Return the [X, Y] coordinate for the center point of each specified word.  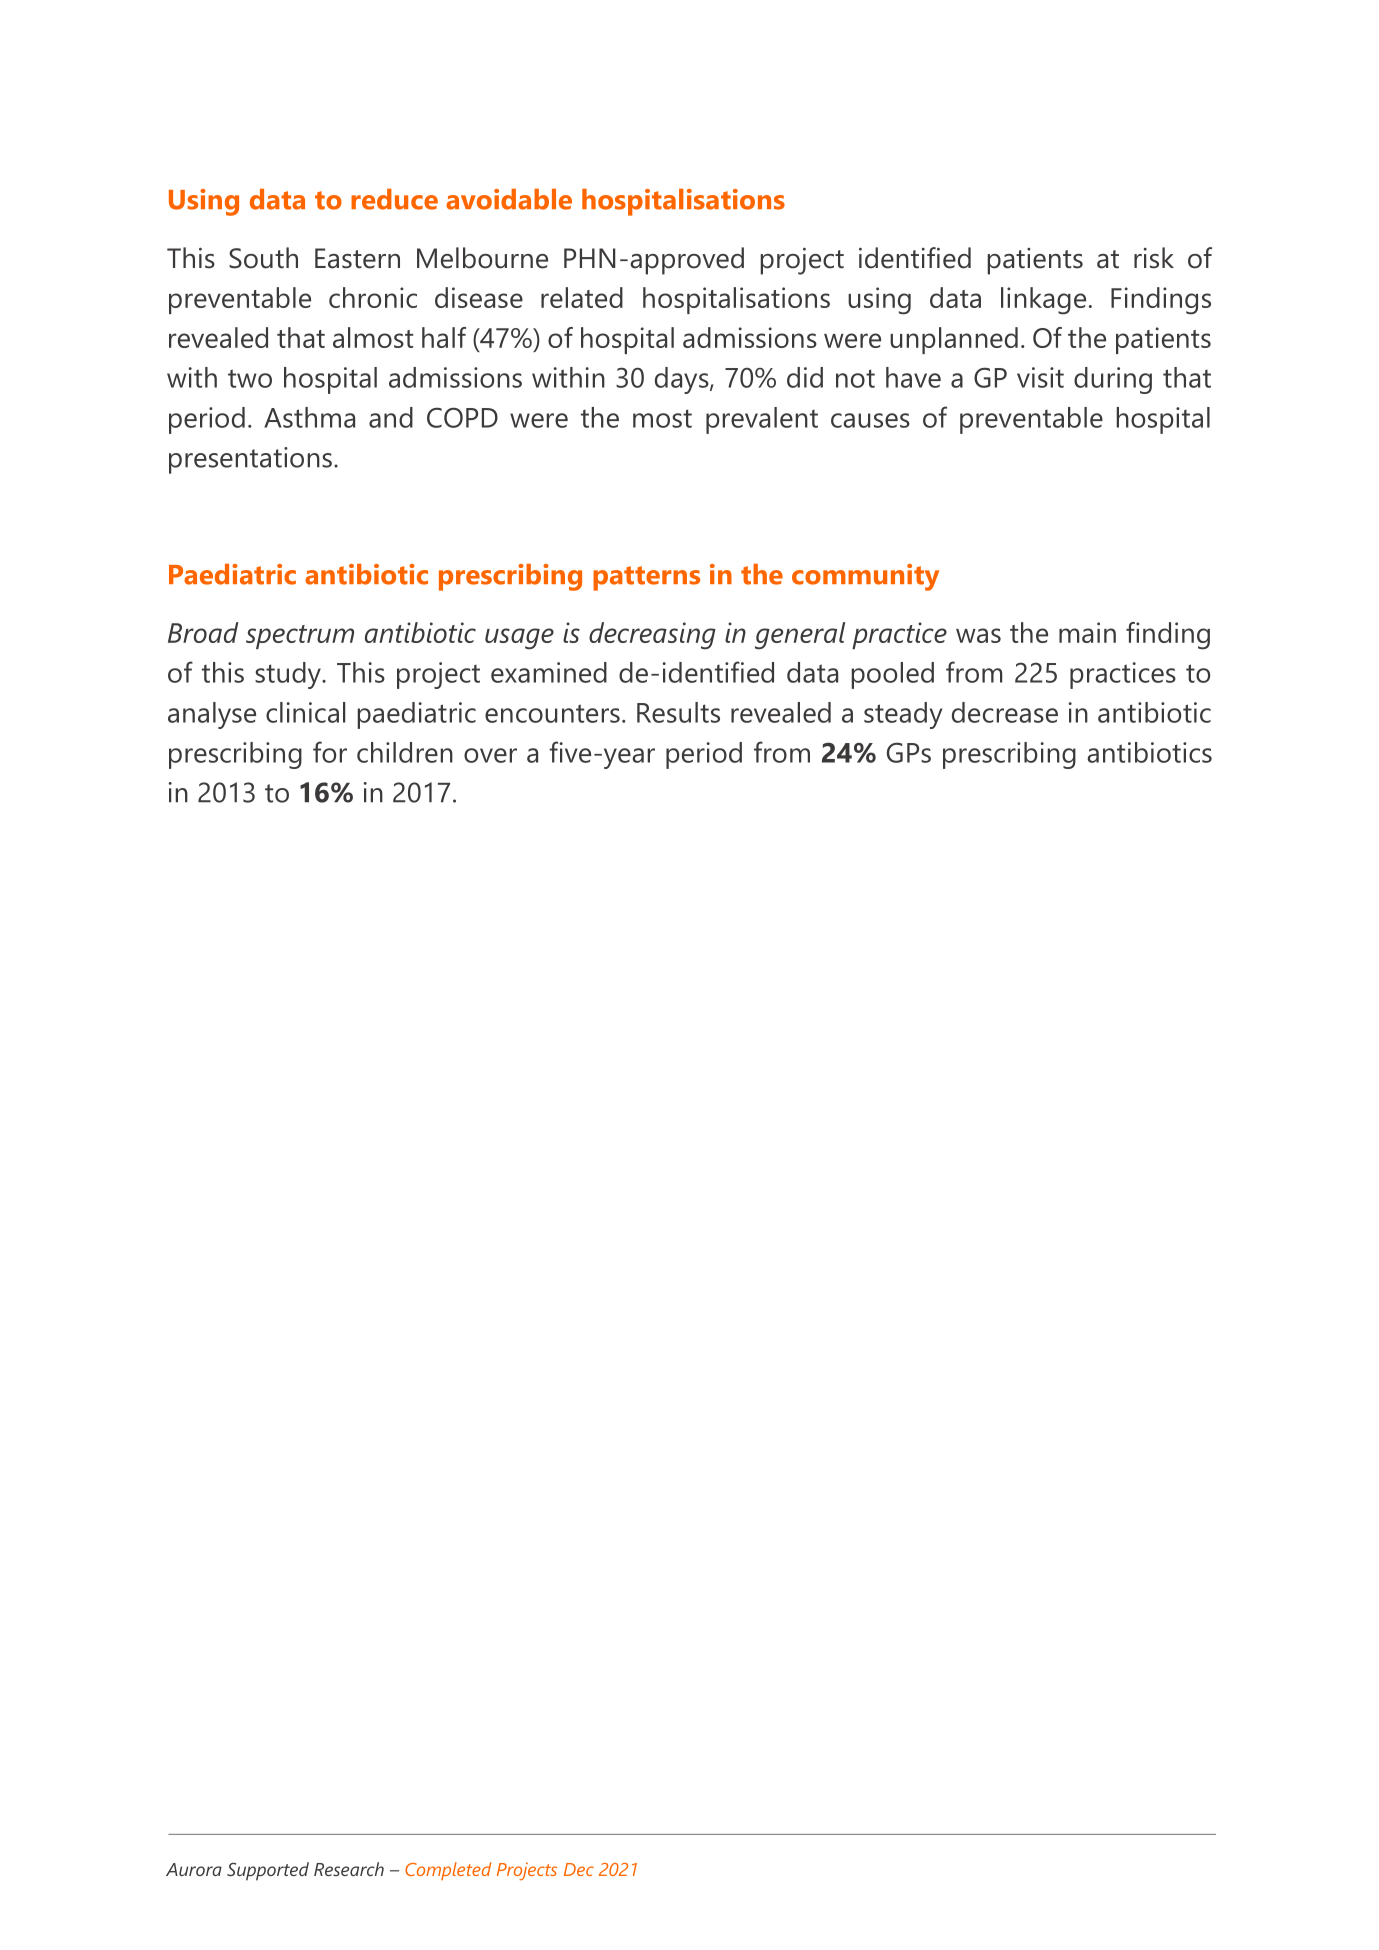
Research [349, 1869]
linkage [1043, 301]
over [490, 755]
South [263, 258]
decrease [1005, 712]
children [405, 752]
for [330, 752]
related [582, 297]
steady [903, 715]
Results [678, 712]
